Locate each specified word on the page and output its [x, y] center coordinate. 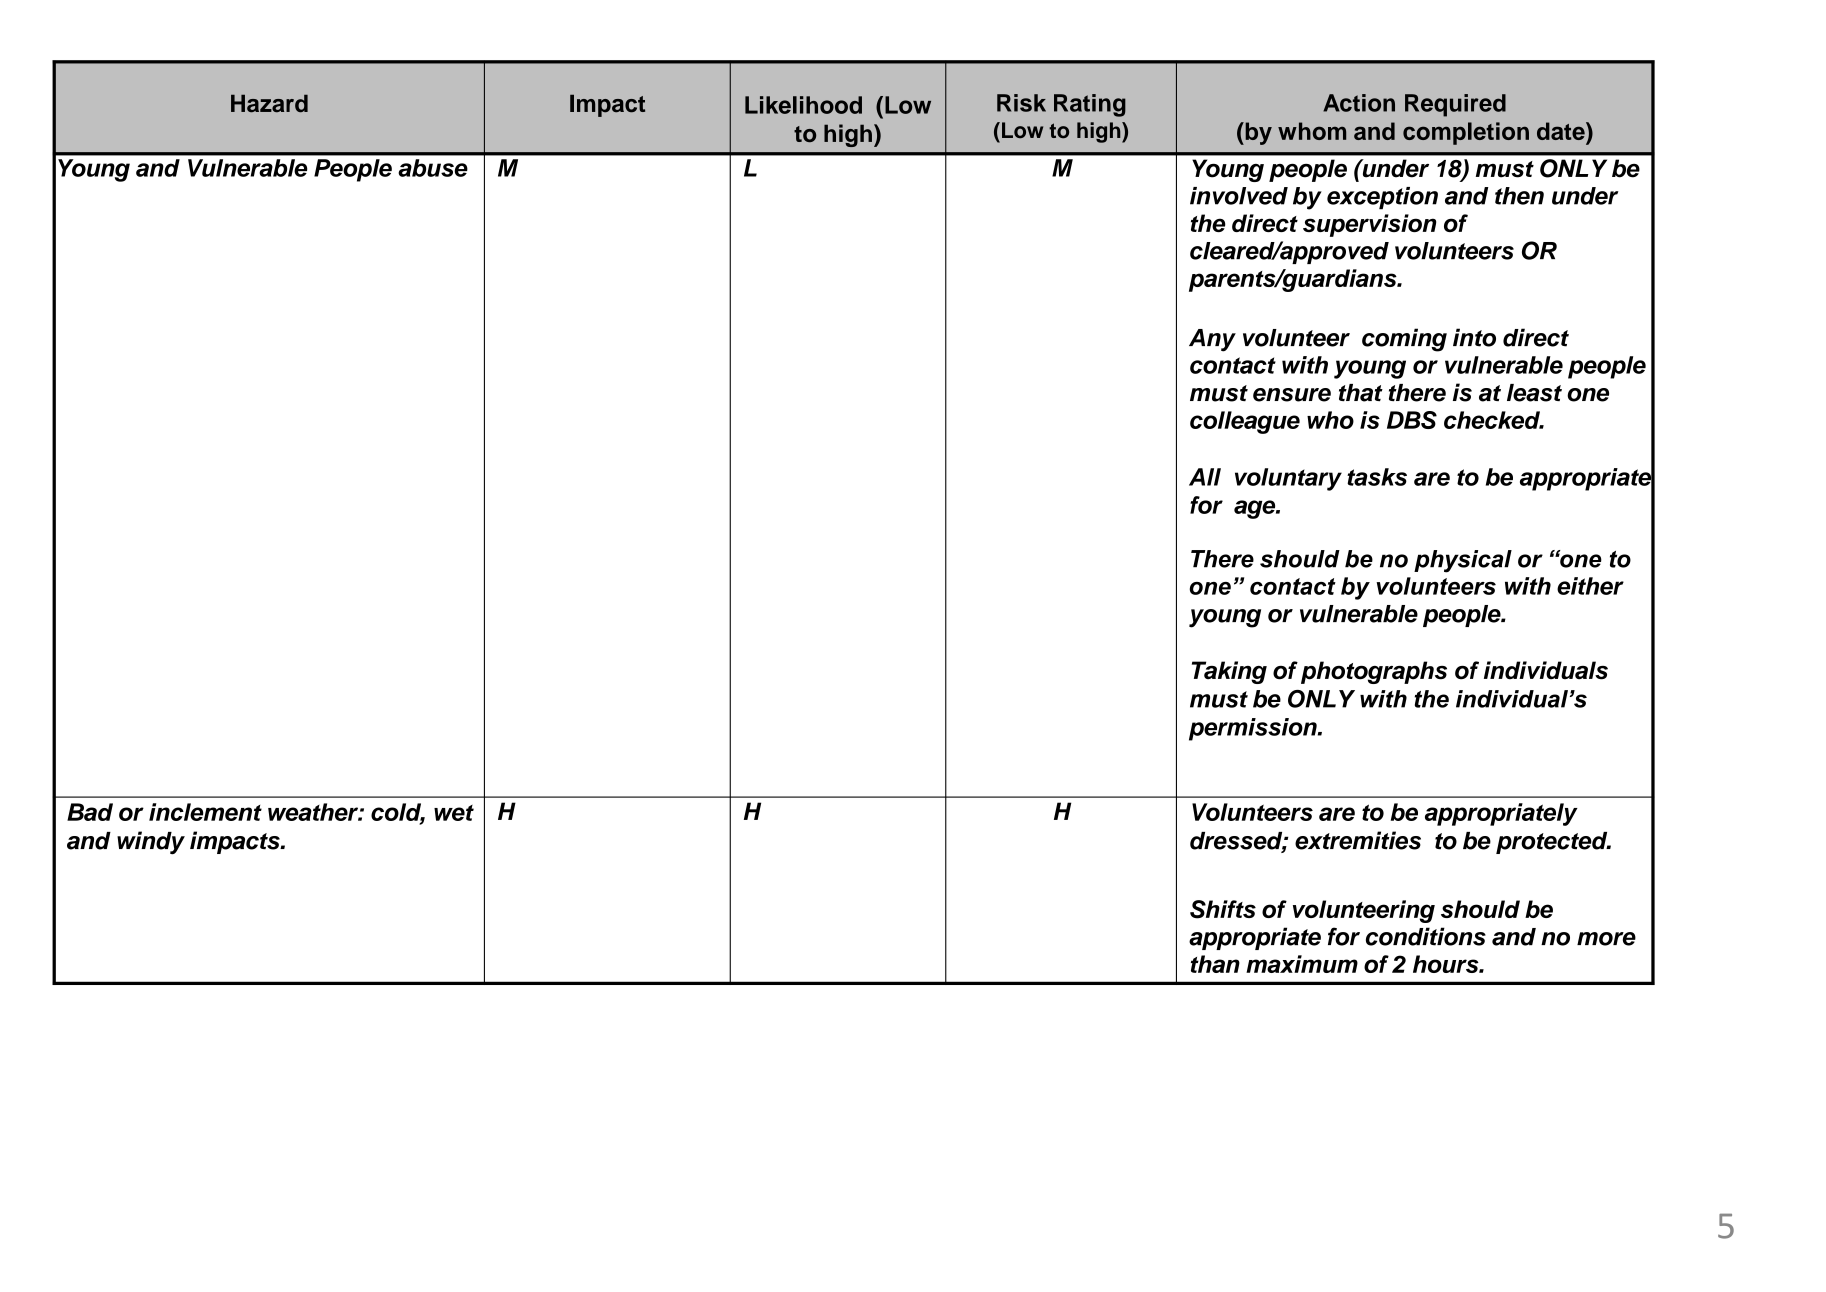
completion [1466, 133]
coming [1404, 340]
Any [1212, 340]
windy [151, 843]
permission [1254, 729]
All [1205, 477]
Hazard [269, 103]
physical [1463, 561]
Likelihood [803, 105]
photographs [1374, 672]
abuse [433, 168]
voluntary [1288, 479]
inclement [205, 812]
